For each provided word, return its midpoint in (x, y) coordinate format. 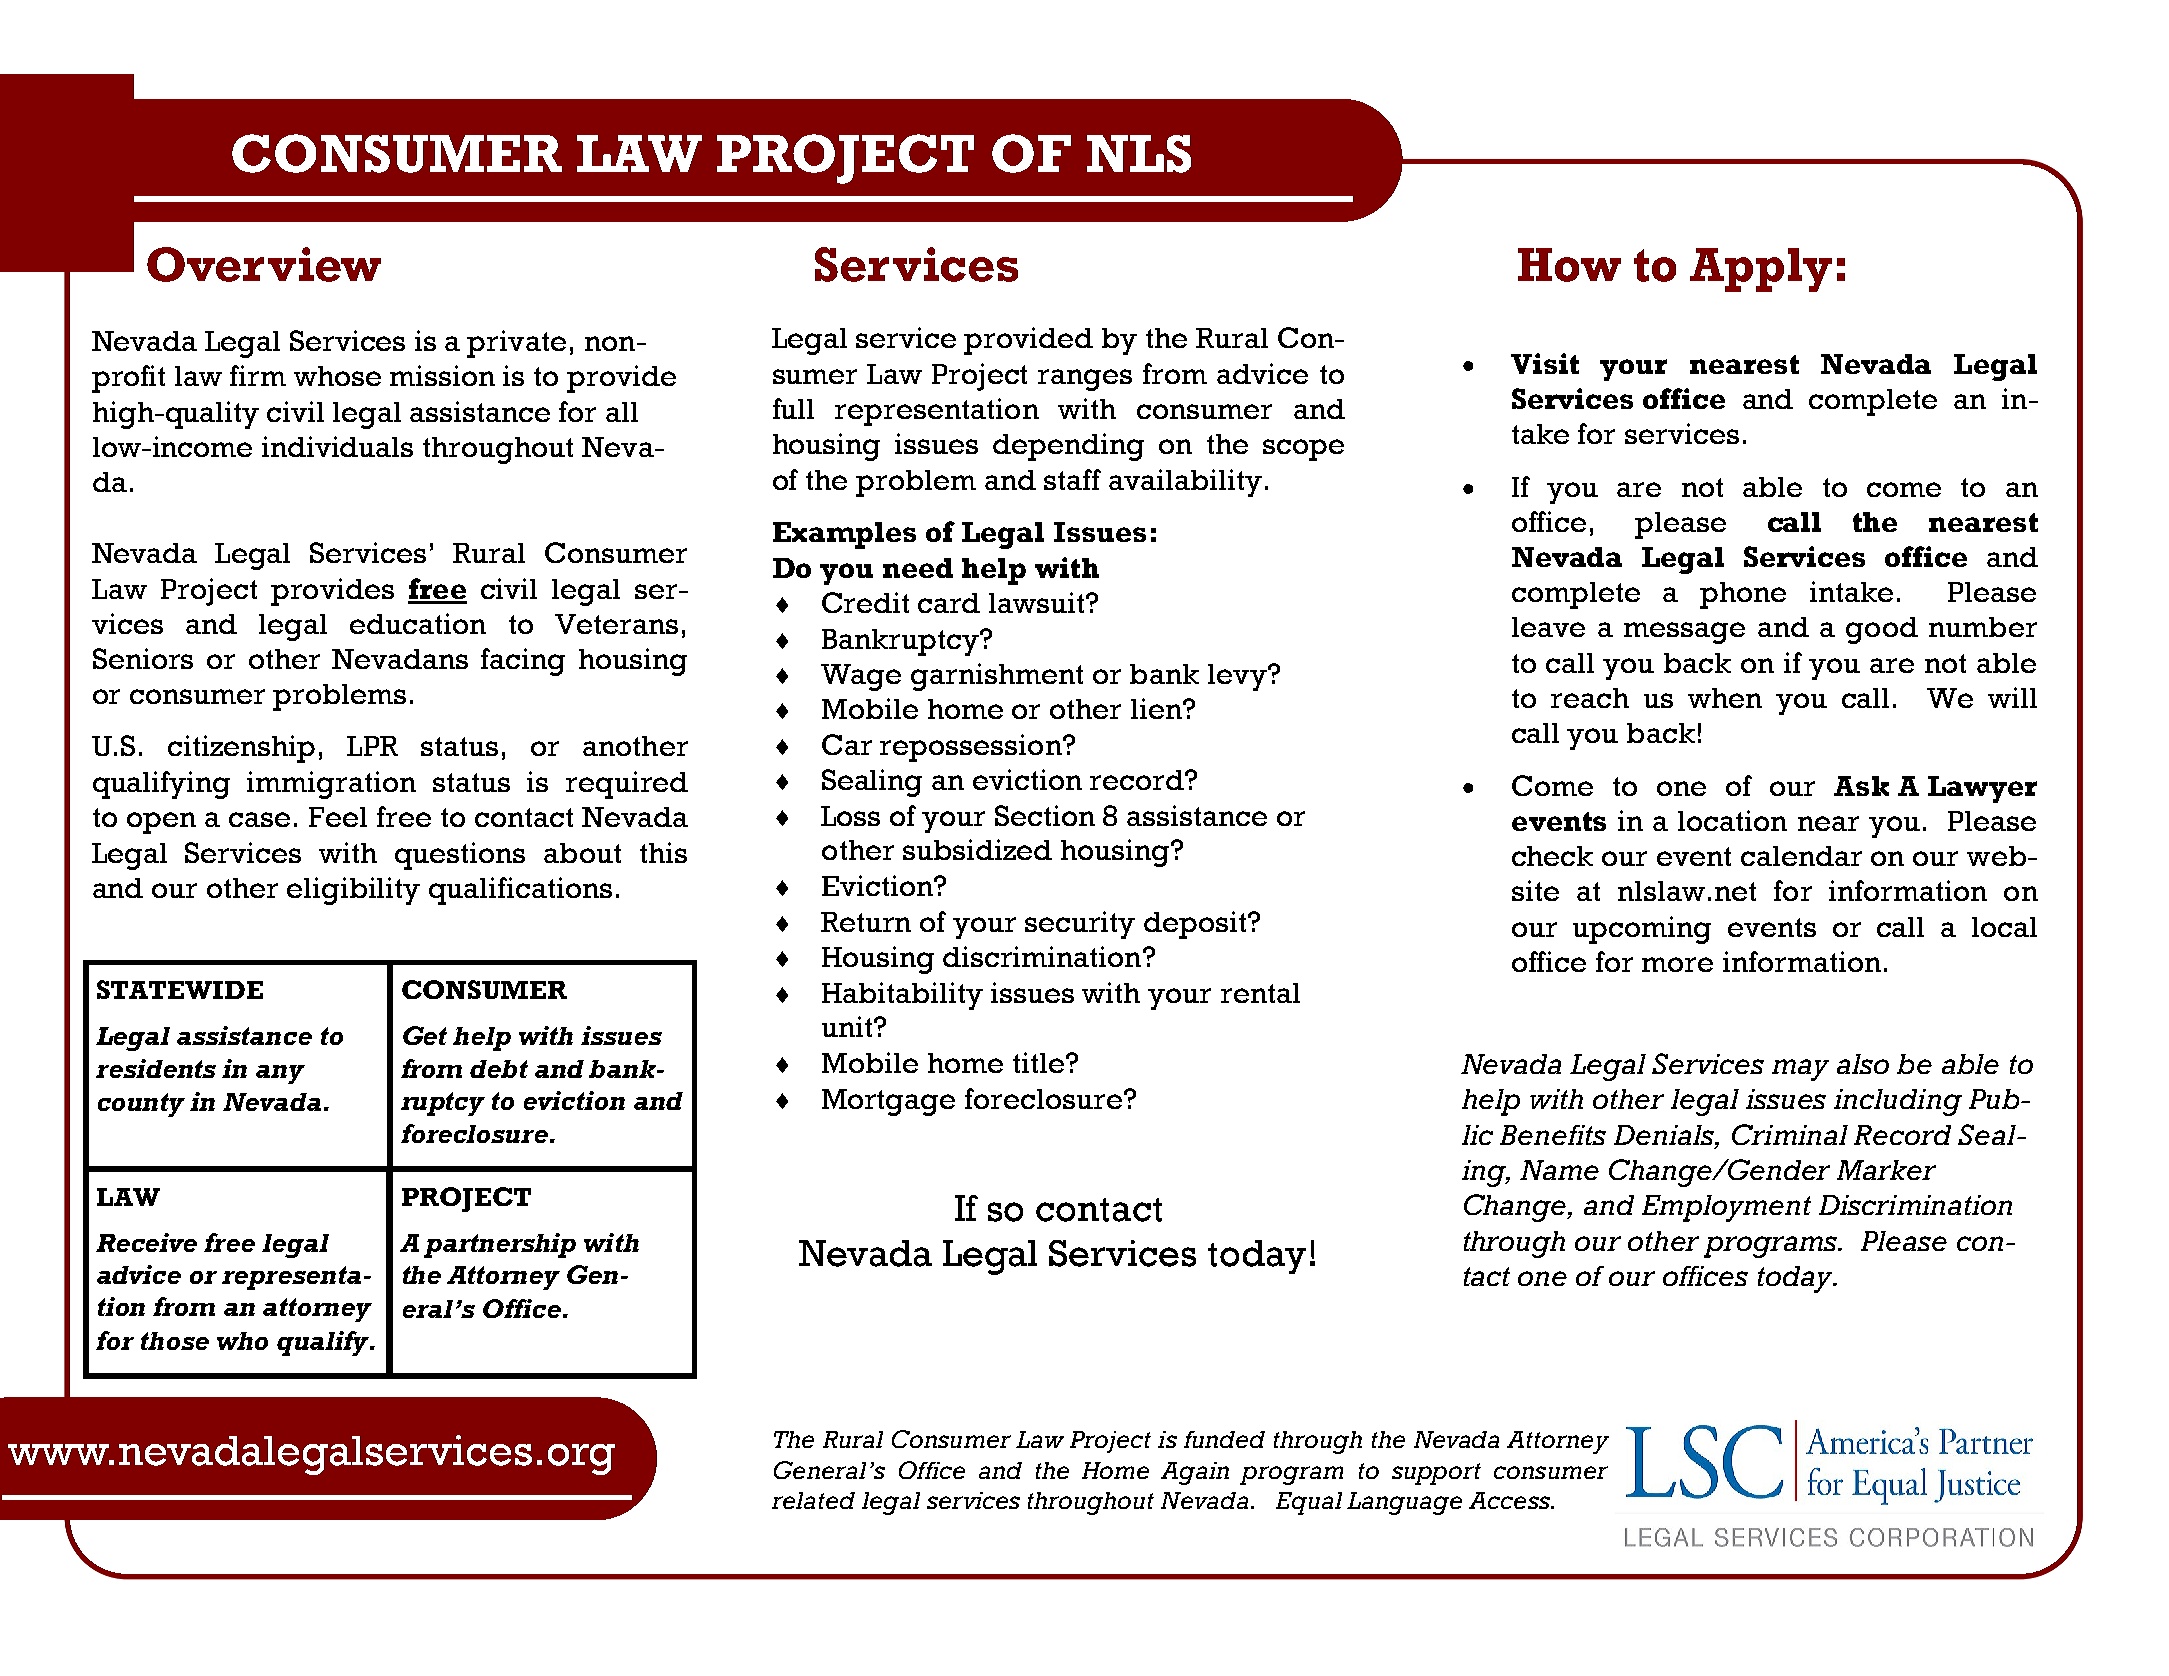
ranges (1085, 380)
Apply (1761, 270)
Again (1195, 1473)
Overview (264, 264)
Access (1510, 1500)
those (175, 1341)
